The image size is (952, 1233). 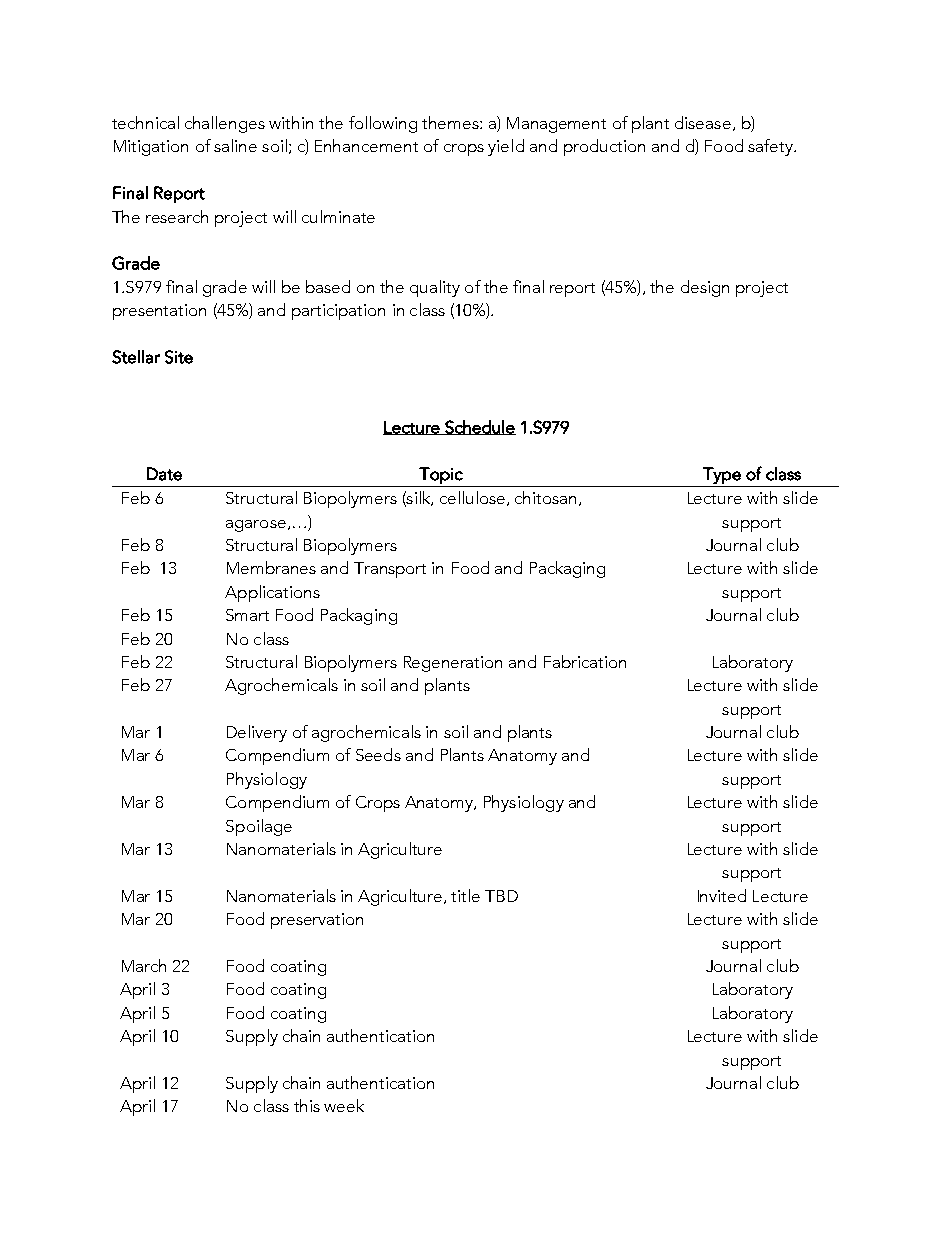 I want to click on Smart, so click(x=247, y=615).
